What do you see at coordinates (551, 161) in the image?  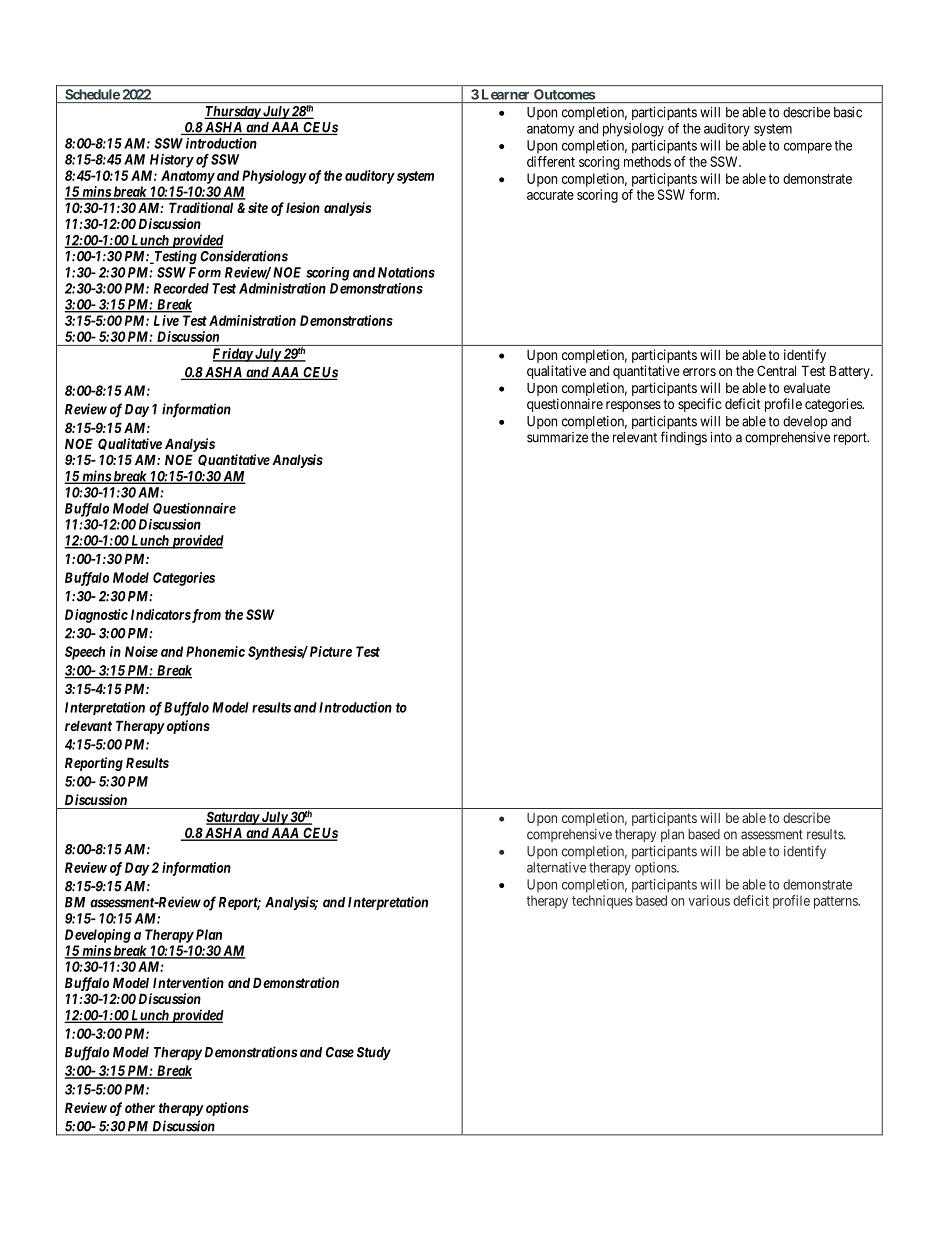 I see `different` at bounding box center [551, 161].
